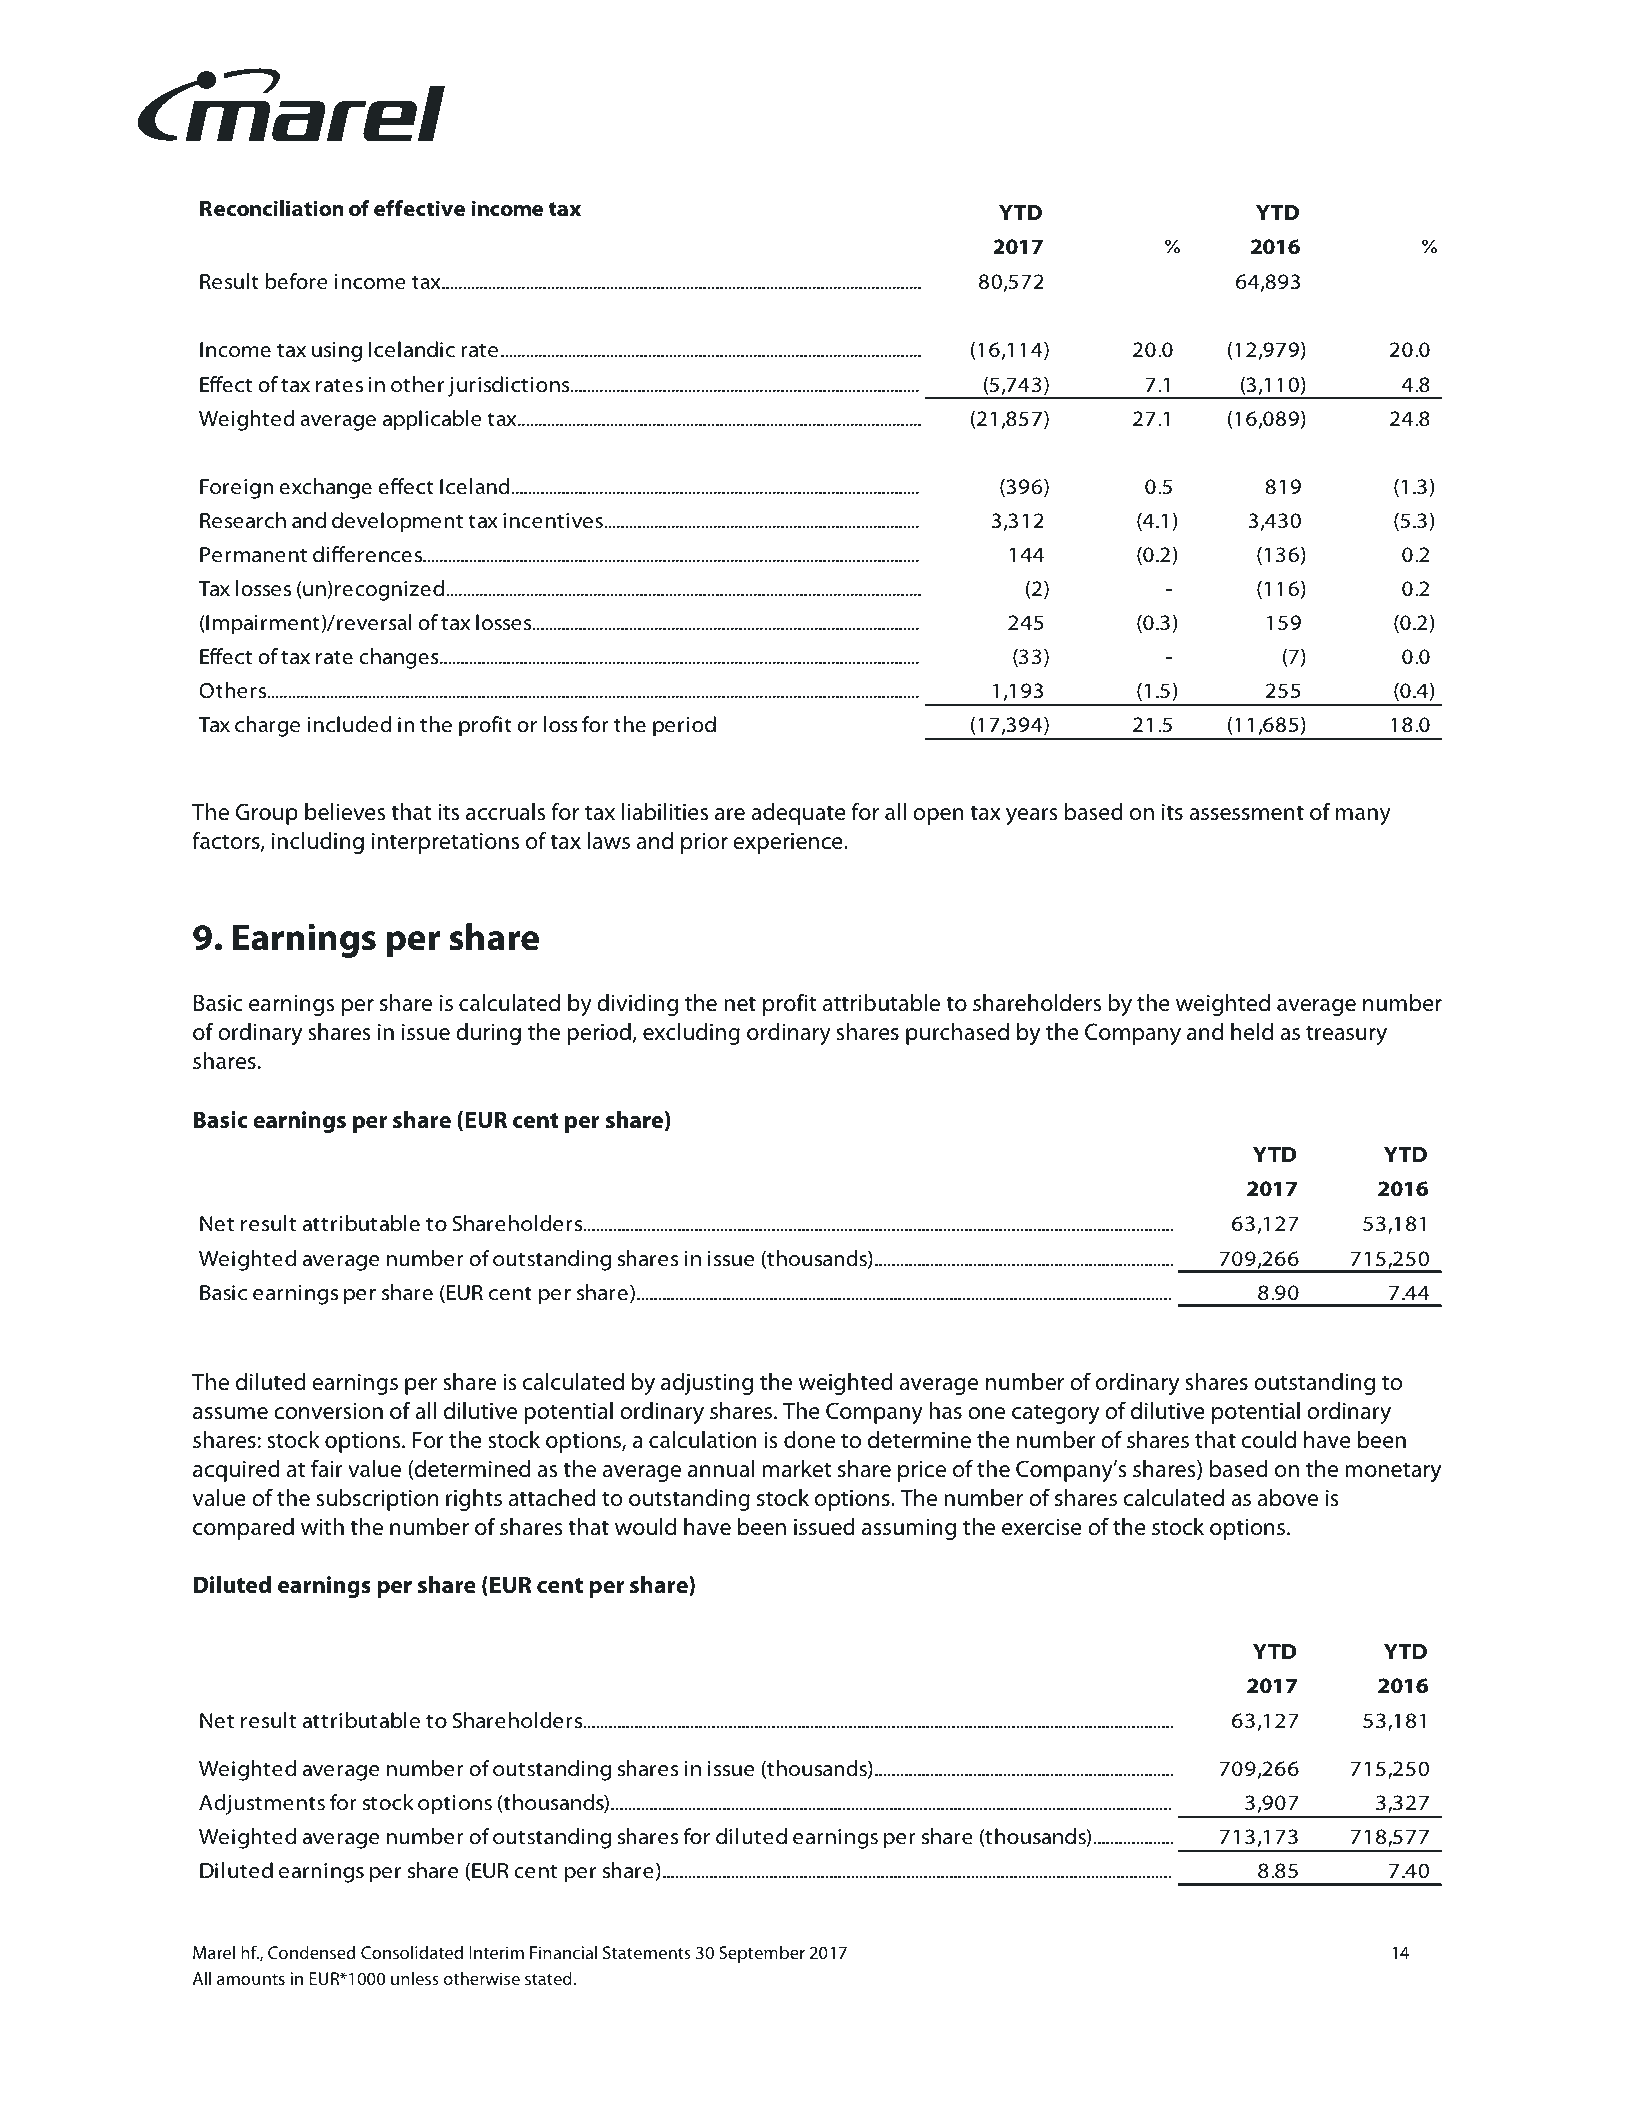 The width and height of the image is (1636, 2117). Describe the element at coordinates (1246, 813) in the image. I see `assessment` at that location.
